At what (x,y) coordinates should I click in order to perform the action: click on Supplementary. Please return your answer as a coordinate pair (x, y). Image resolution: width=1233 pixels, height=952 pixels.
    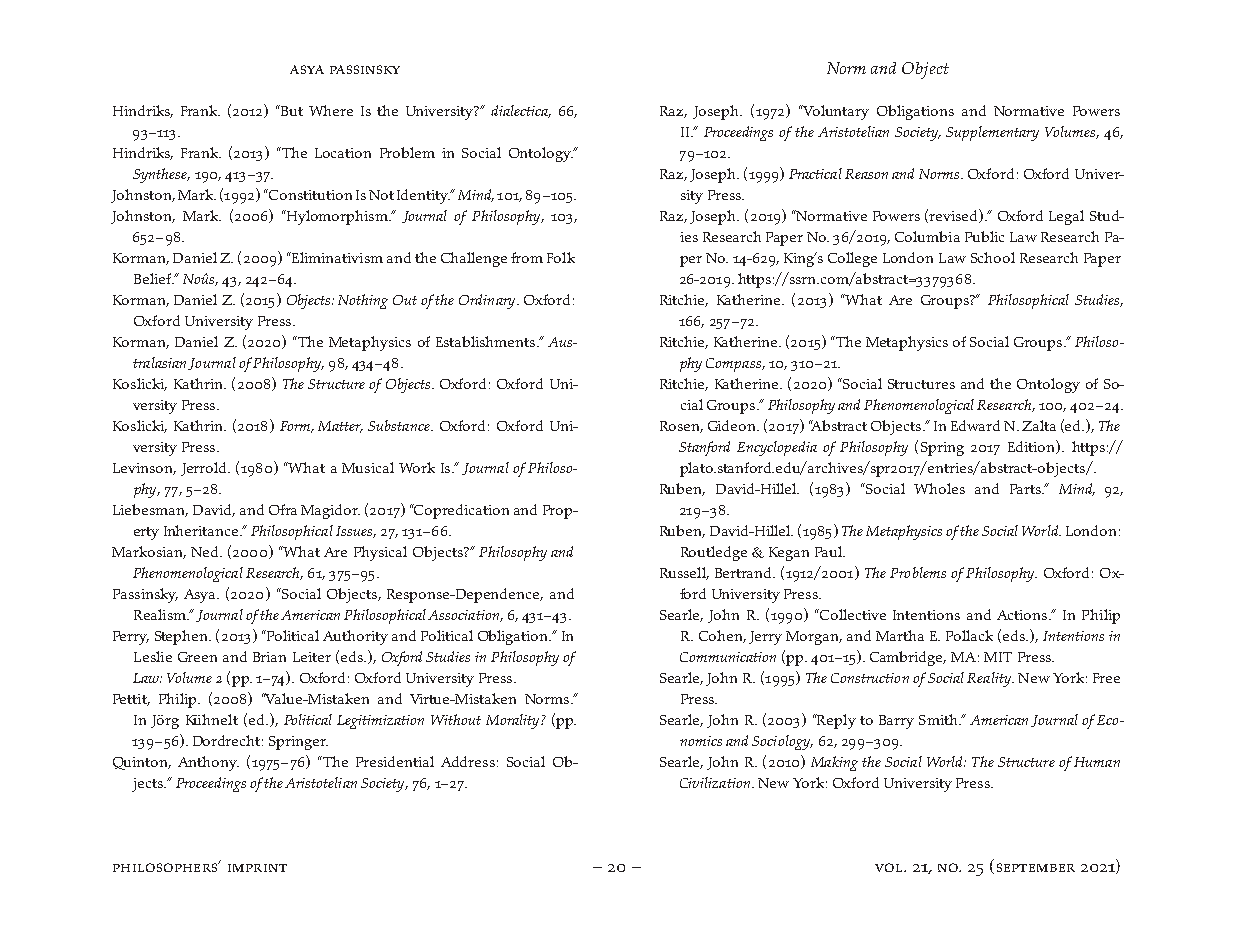
    Looking at the image, I should click on (992, 133).
